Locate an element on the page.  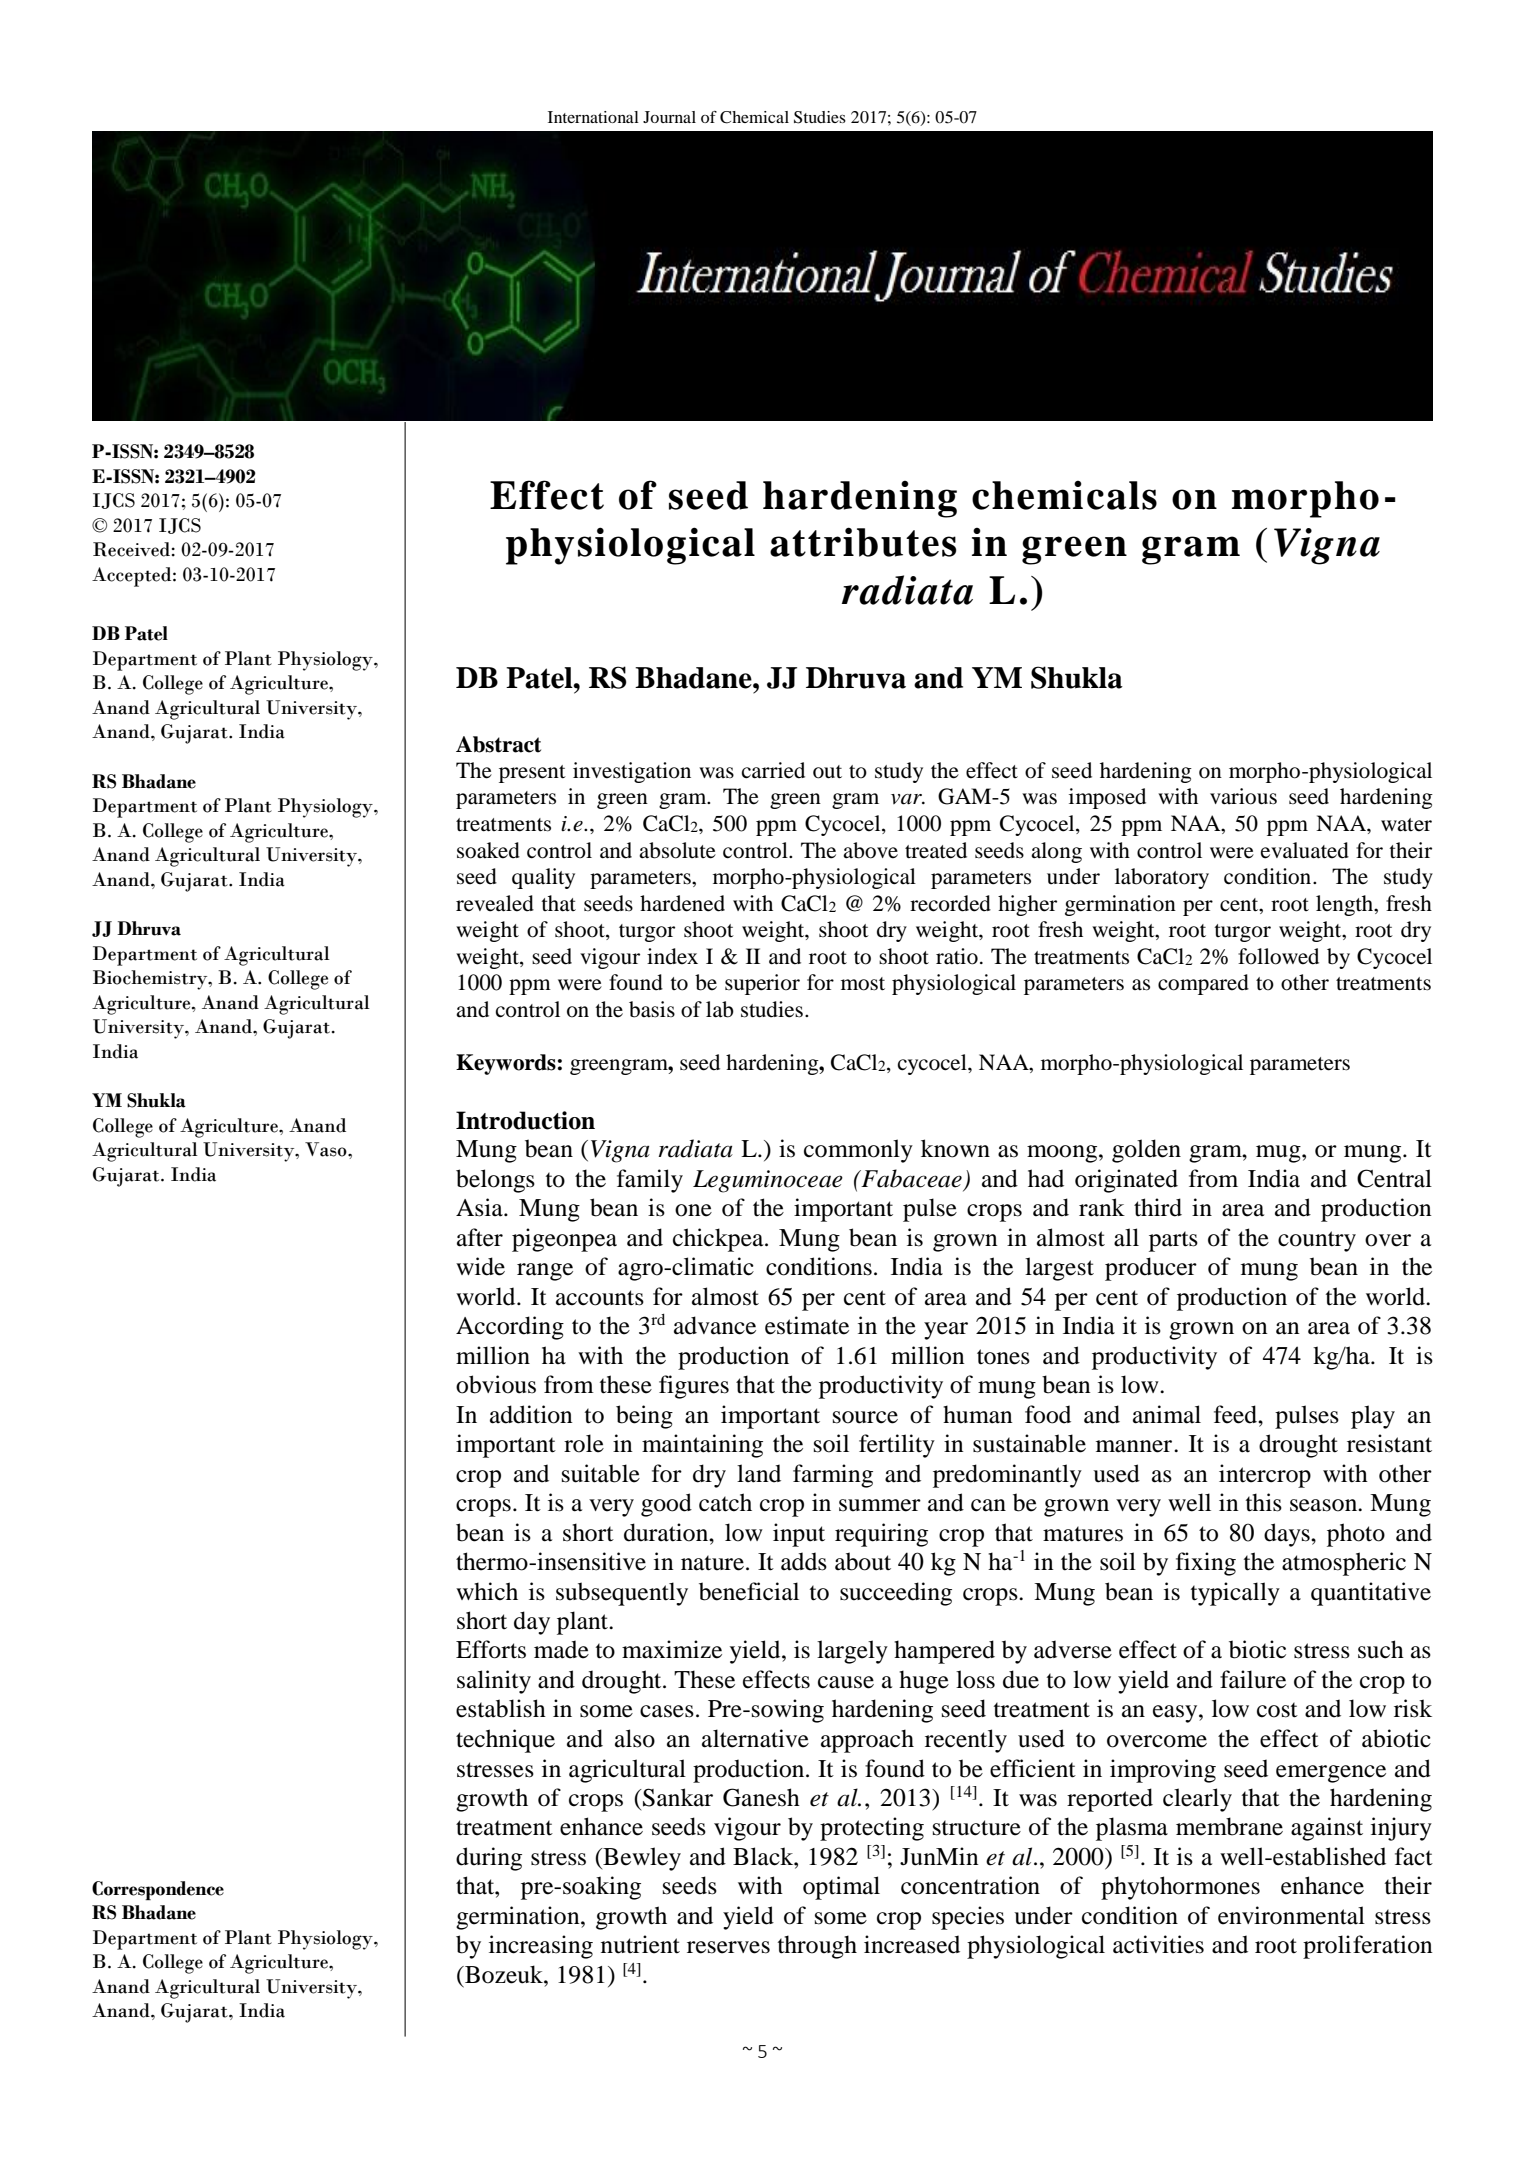
International is located at coordinates (593, 117).
